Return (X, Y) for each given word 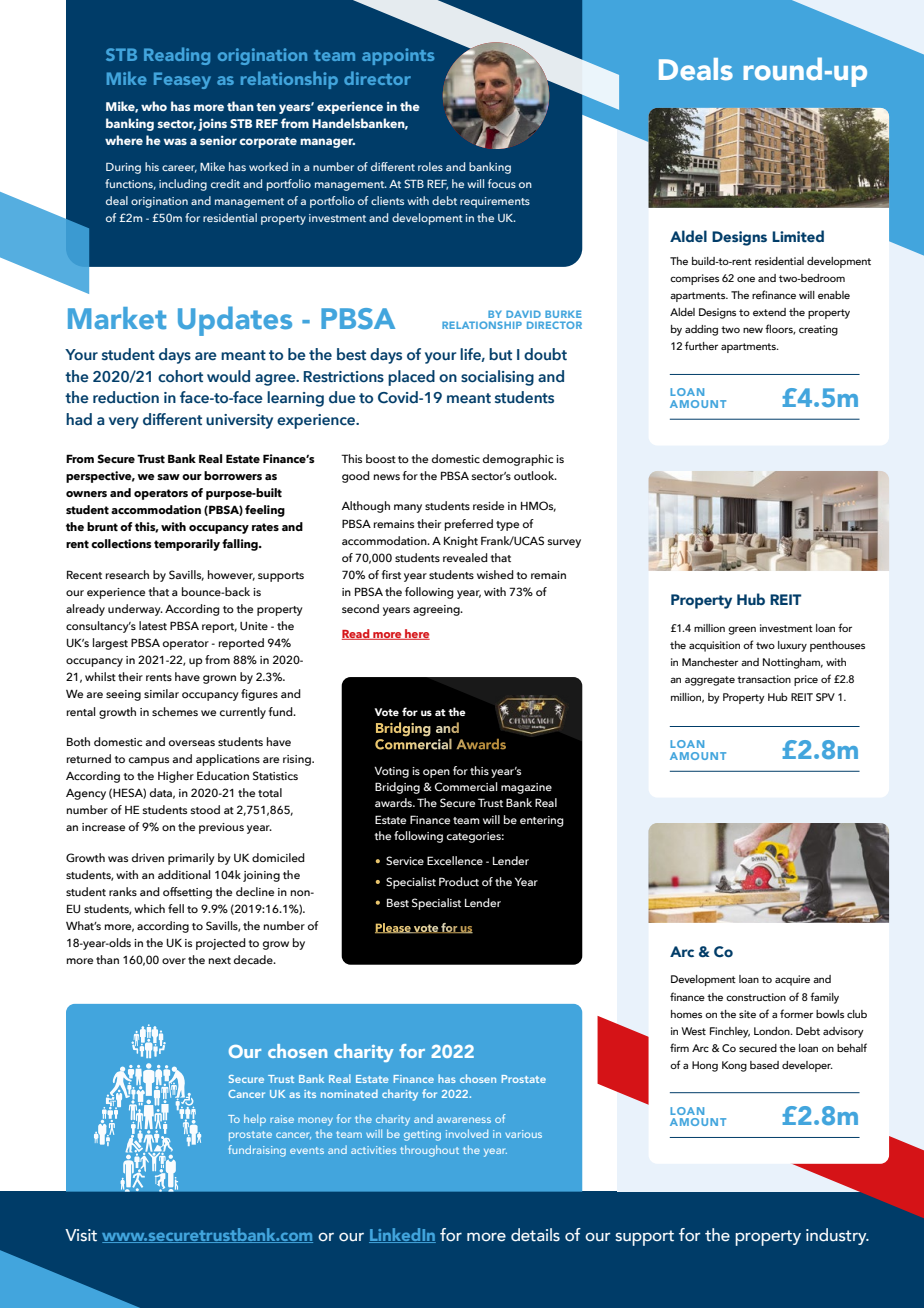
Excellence (455, 860)
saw (168, 477)
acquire (792, 980)
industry (837, 1236)
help (255, 1120)
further (701, 345)
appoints (398, 56)
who (154, 106)
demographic (518, 460)
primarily (191, 859)
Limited (798, 236)
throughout (429, 1151)
